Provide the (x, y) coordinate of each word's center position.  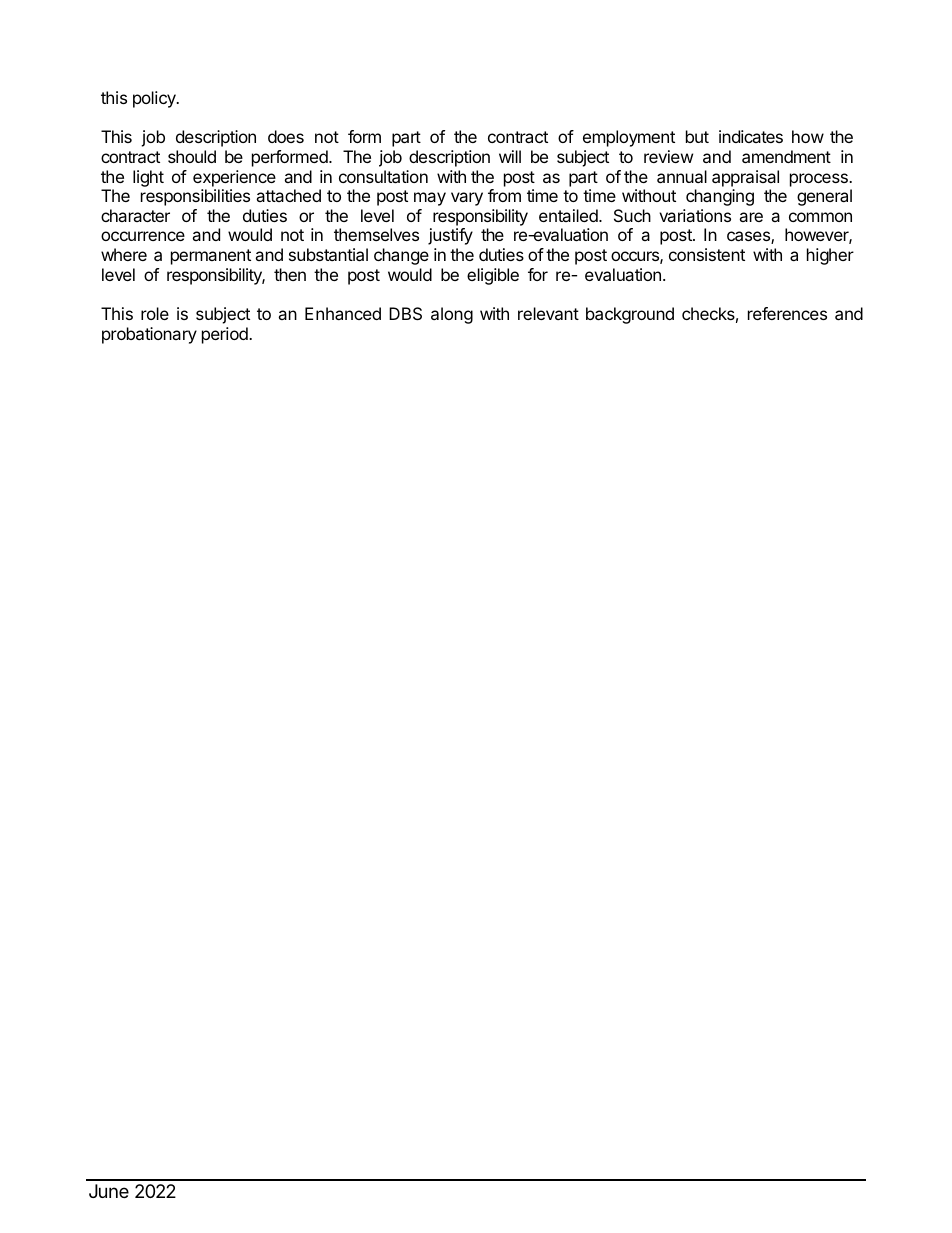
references (787, 313)
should (192, 156)
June (109, 1191)
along (452, 315)
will (510, 156)
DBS (405, 313)
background (630, 315)
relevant (548, 313)
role (155, 313)
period (226, 335)
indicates (751, 136)
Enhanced (343, 313)
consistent (707, 254)
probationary (149, 335)
